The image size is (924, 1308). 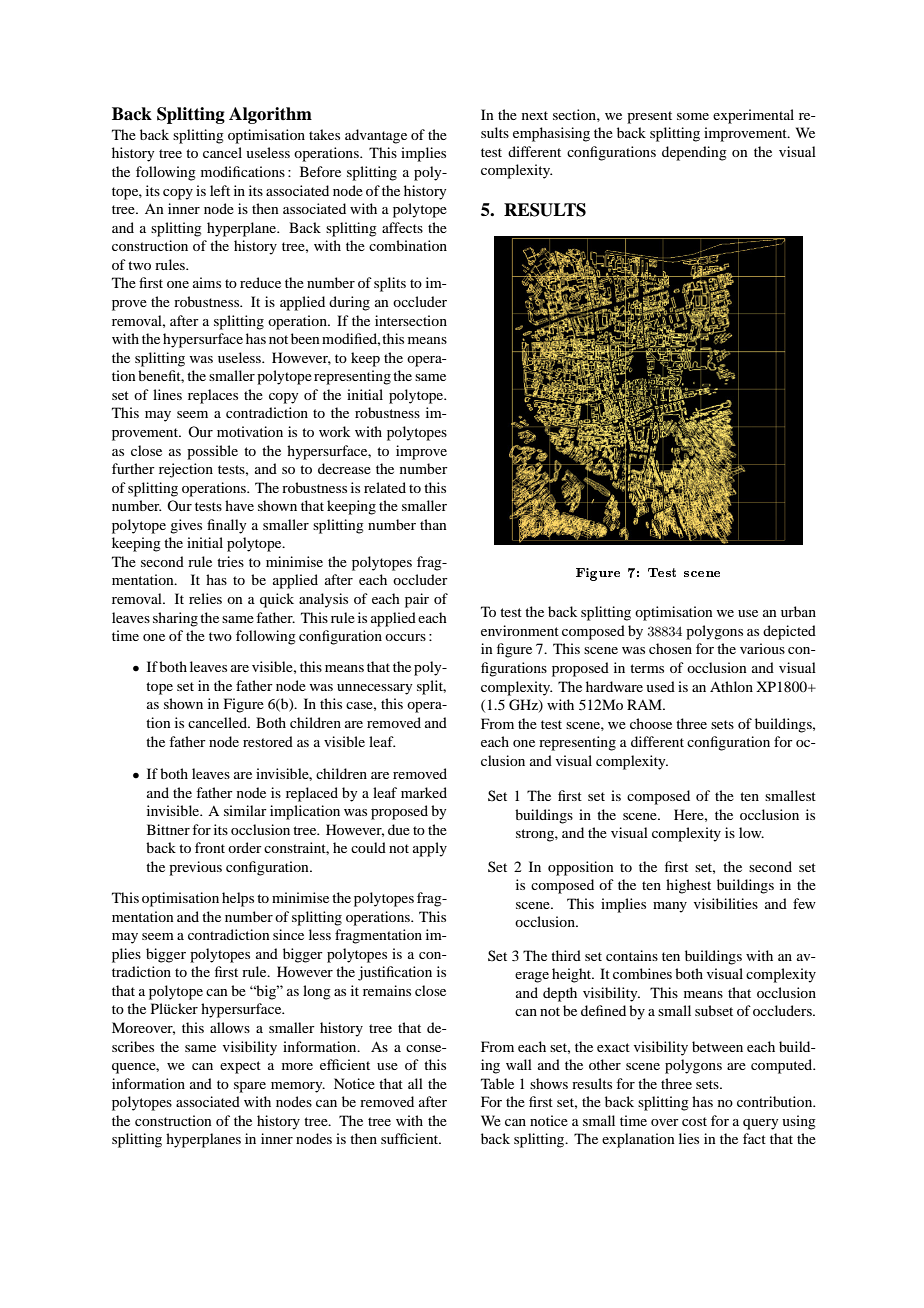 I want to click on than, so click(x=433, y=524).
